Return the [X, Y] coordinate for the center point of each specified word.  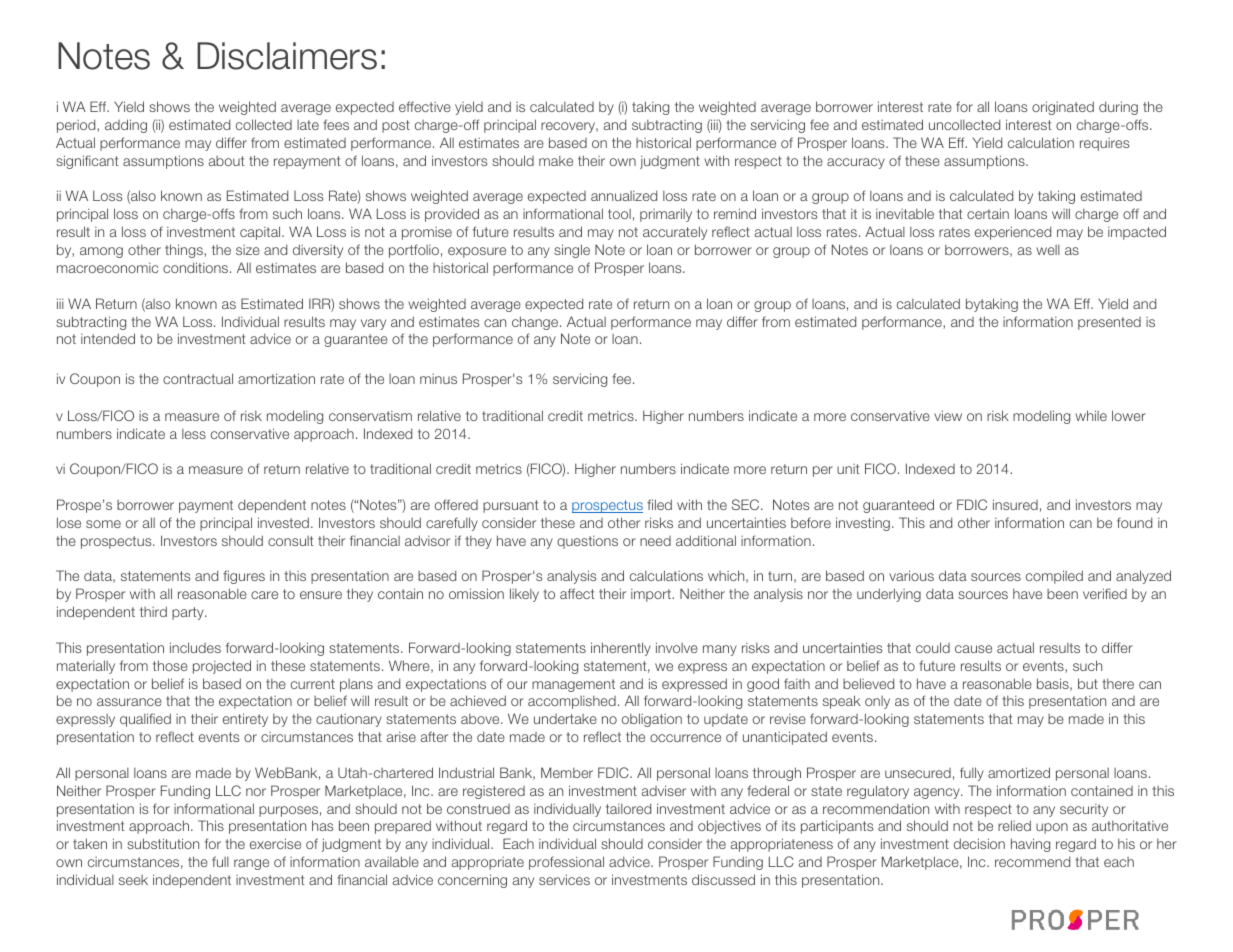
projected [222, 667]
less [194, 434]
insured [1015, 504]
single [572, 251]
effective [425, 106]
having [1030, 845]
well [1048, 250]
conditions [197, 267]
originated [1063, 108]
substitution [163, 843]
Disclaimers [287, 56]
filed [659, 504]
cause [973, 649]
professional [566, 863]
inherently [621, 649]
